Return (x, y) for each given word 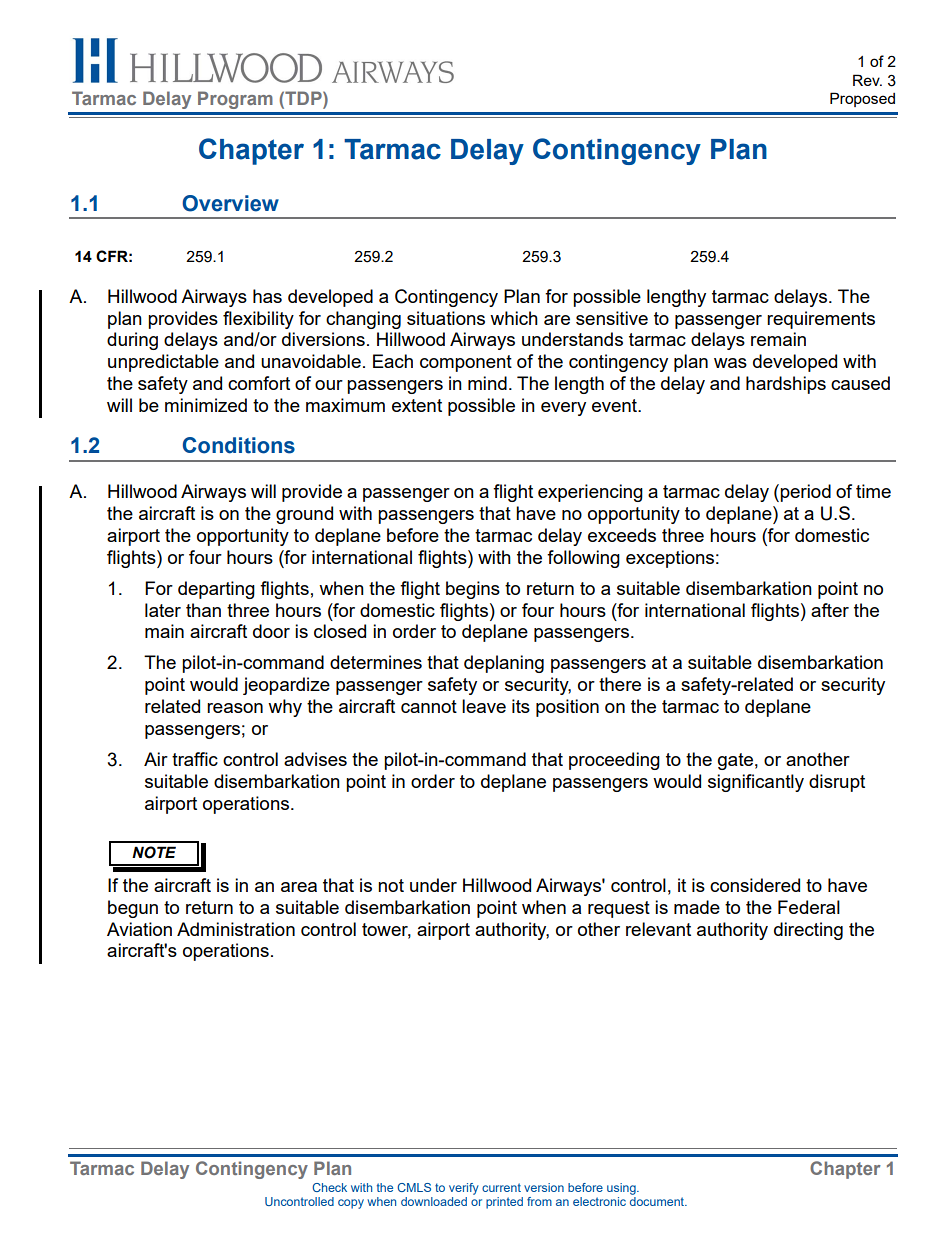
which (514, 318)
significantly (756, 783)
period (805, 493)
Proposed (862, 99)
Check (329, 1187)
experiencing (590, 493)
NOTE (154, 852)
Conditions (239, 445)
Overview (230, 203)
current (501, 1187)
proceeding (614, 761)
